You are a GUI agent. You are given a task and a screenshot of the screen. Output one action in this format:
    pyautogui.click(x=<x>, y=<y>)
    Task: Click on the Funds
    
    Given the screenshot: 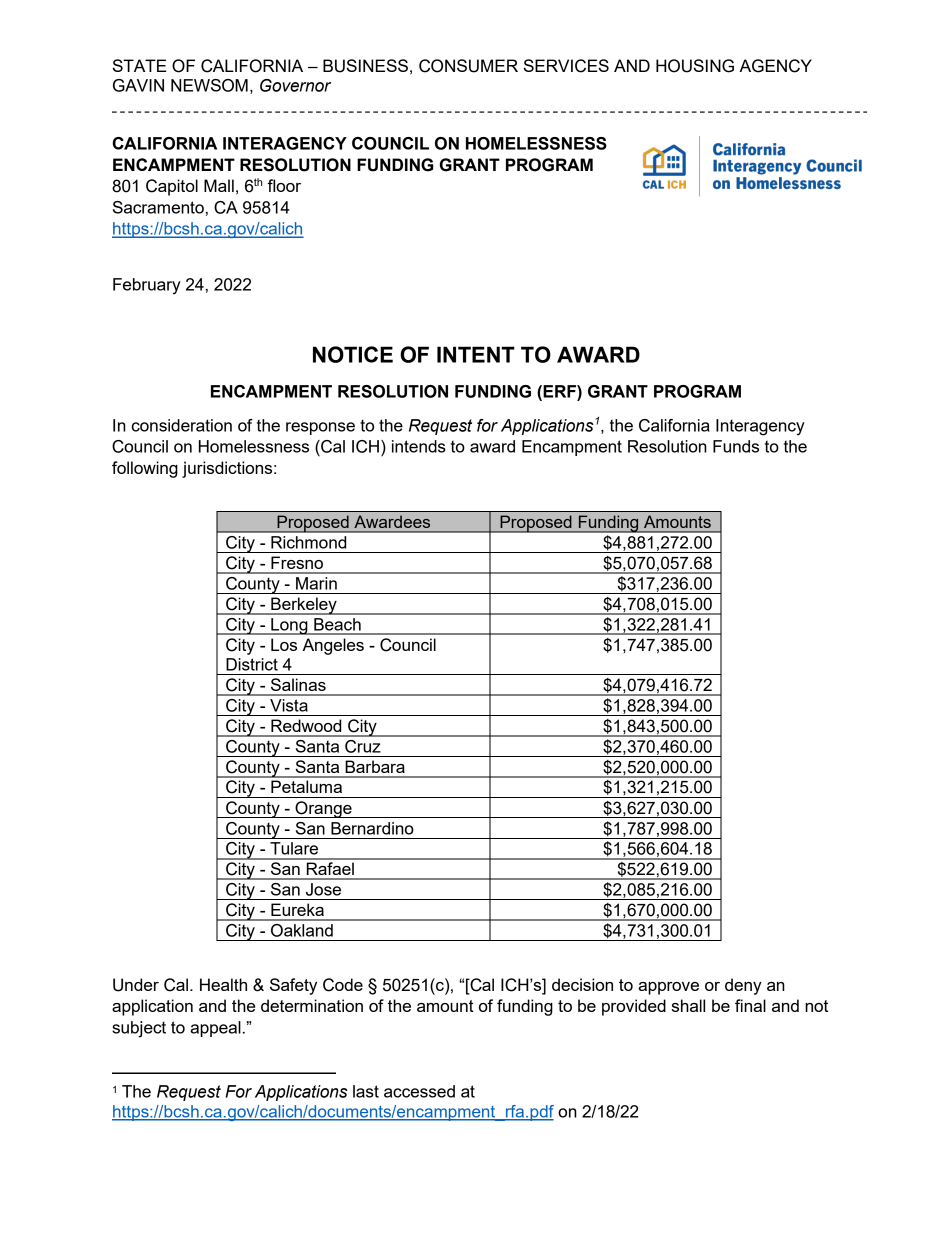 What is the action you would take?
    pyautogui.click(x=736, y=446)
